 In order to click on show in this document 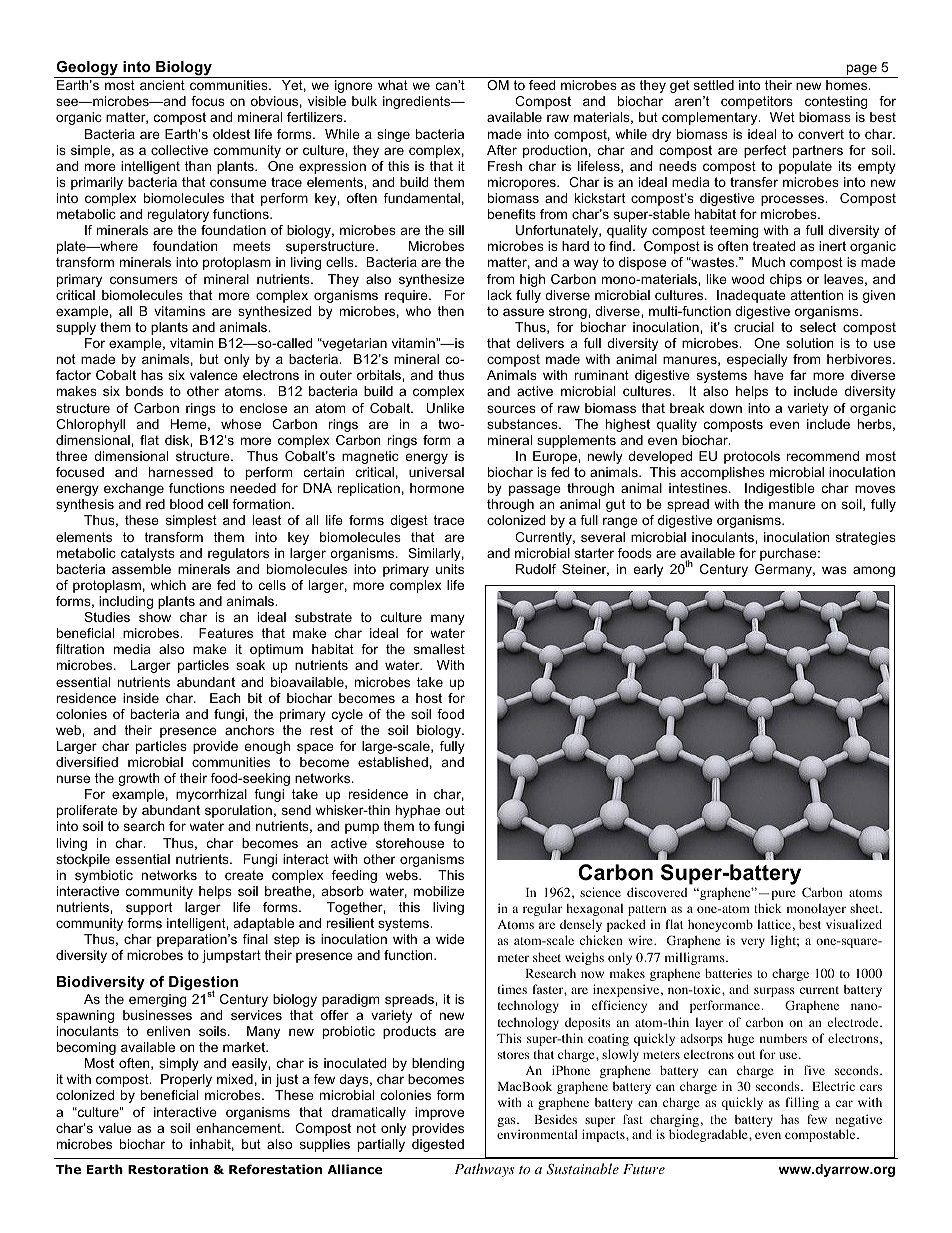, I will do `click(155, 617)`.
